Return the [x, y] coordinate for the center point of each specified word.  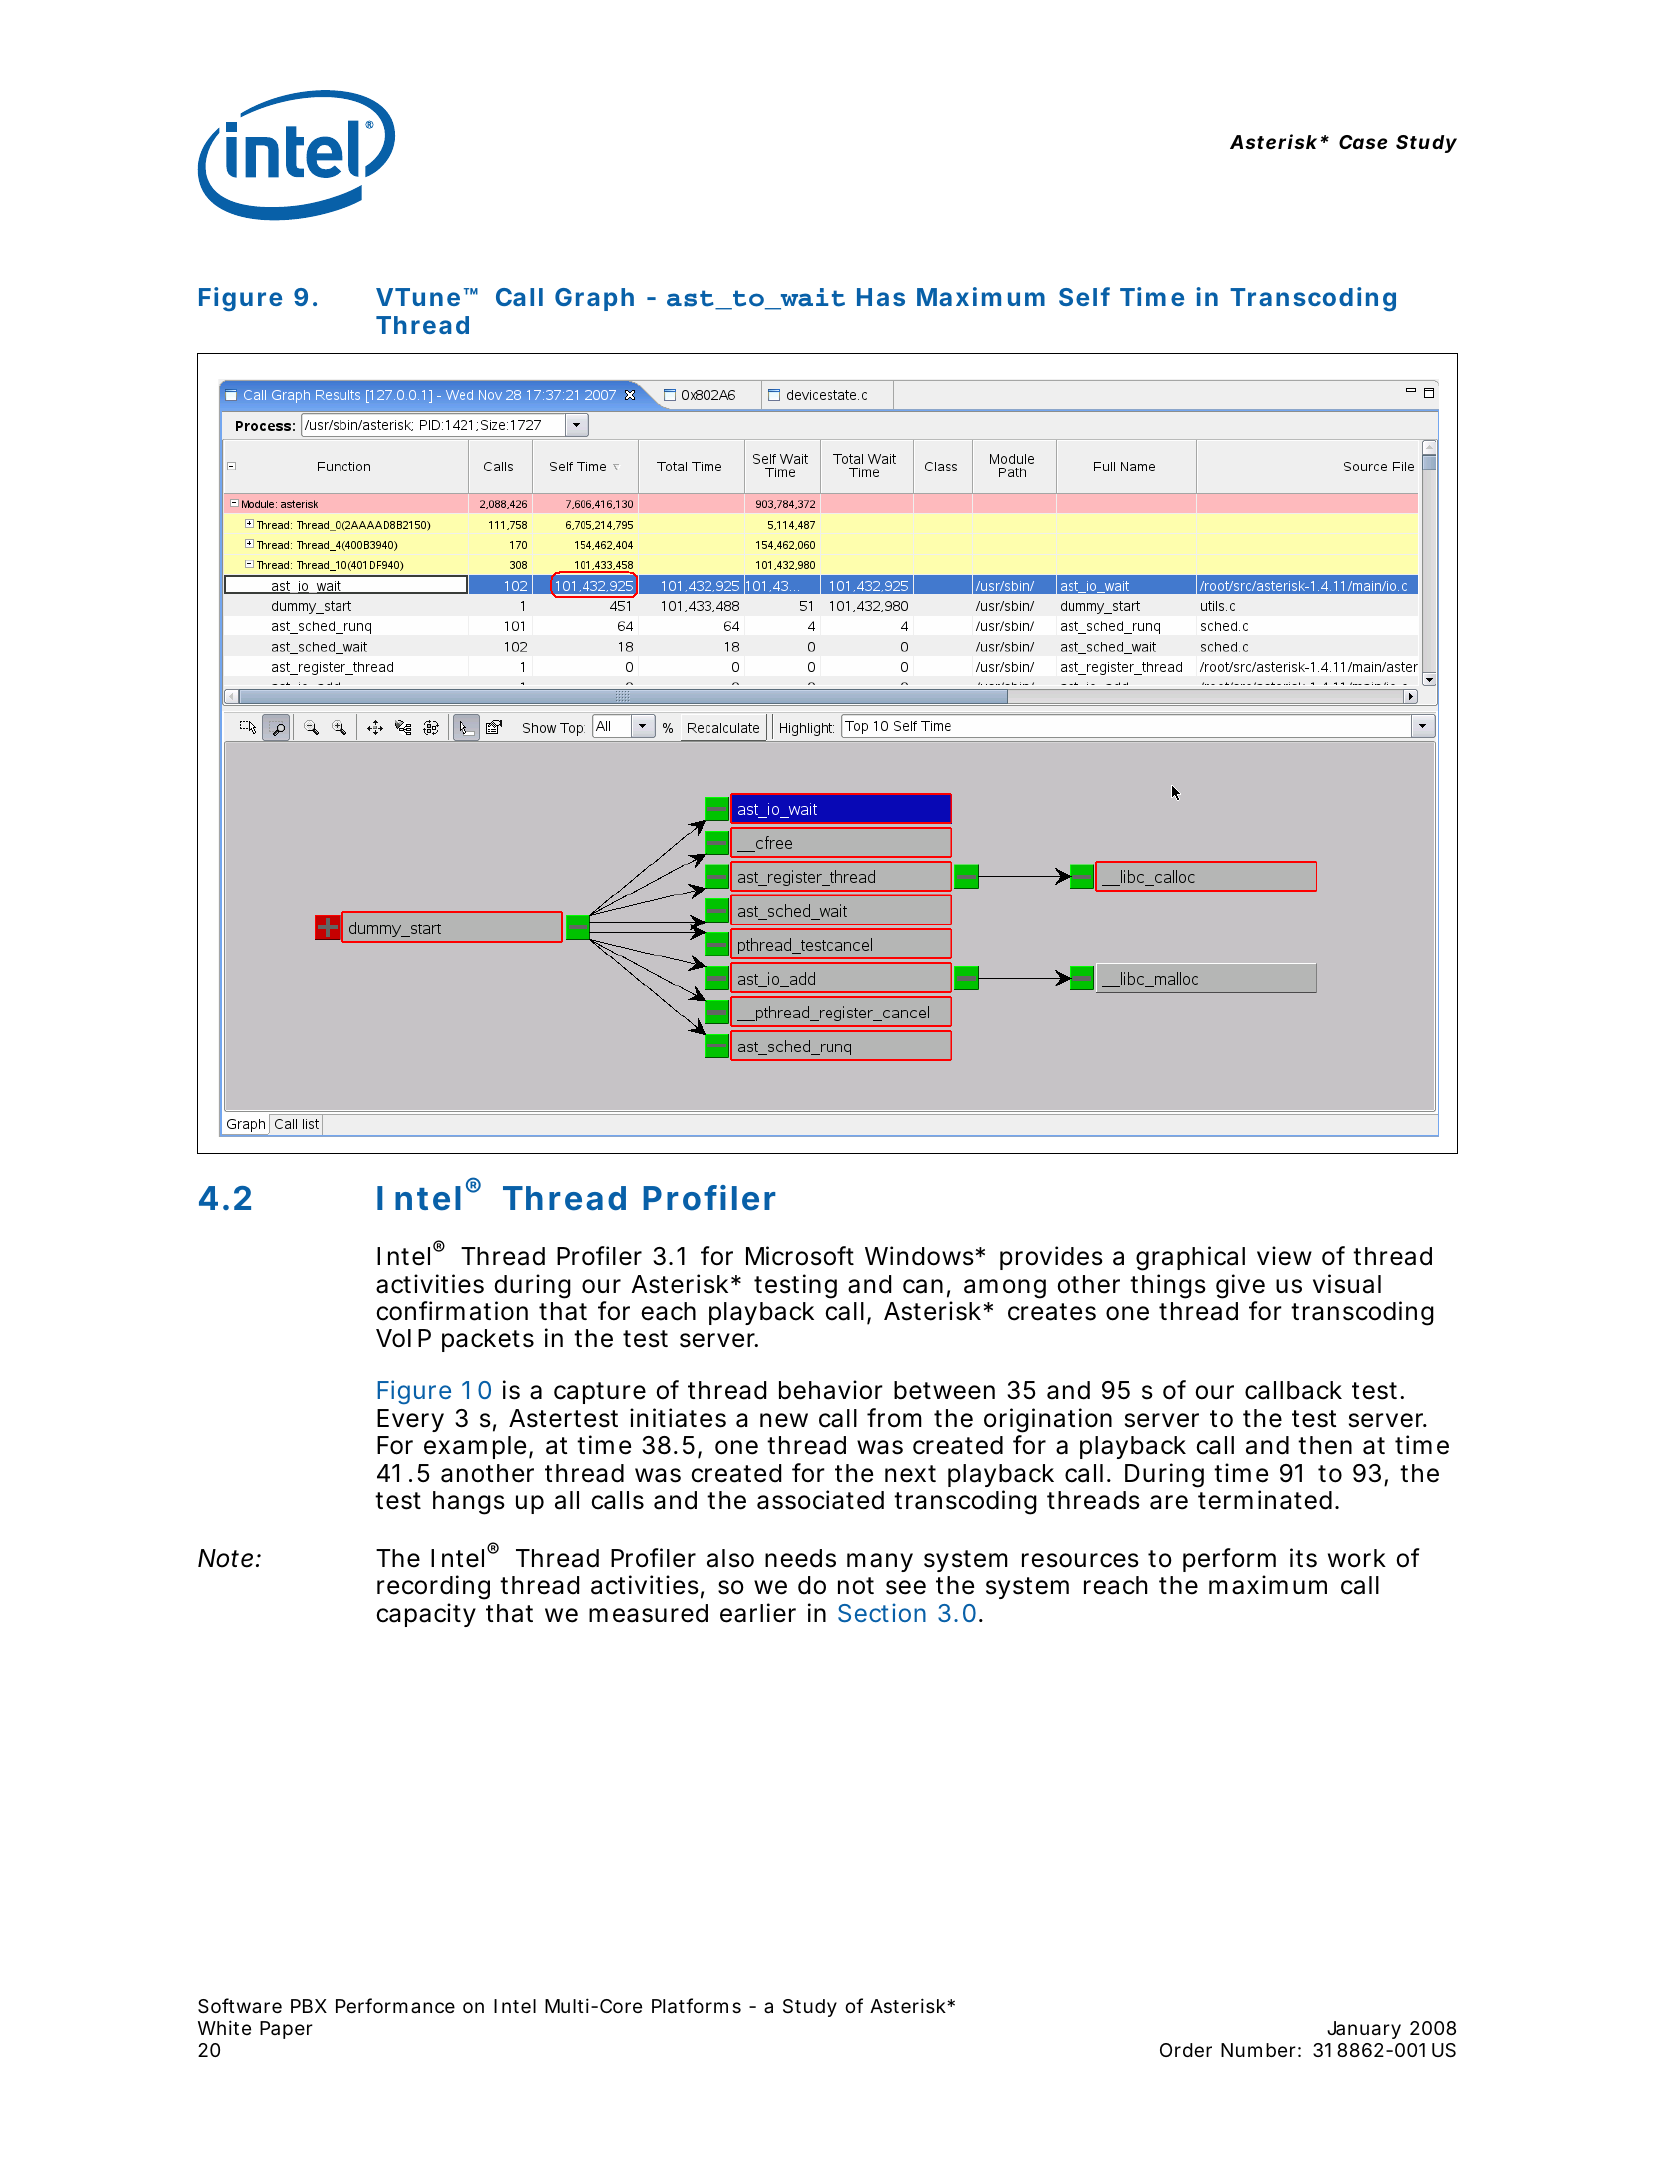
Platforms [696, 2006]
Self [1084, 296]
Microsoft [800, 1256]
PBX [309, 2006]
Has [881, 297]
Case [1363, 142]
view [1284, 1256]
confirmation [452, 1311]
